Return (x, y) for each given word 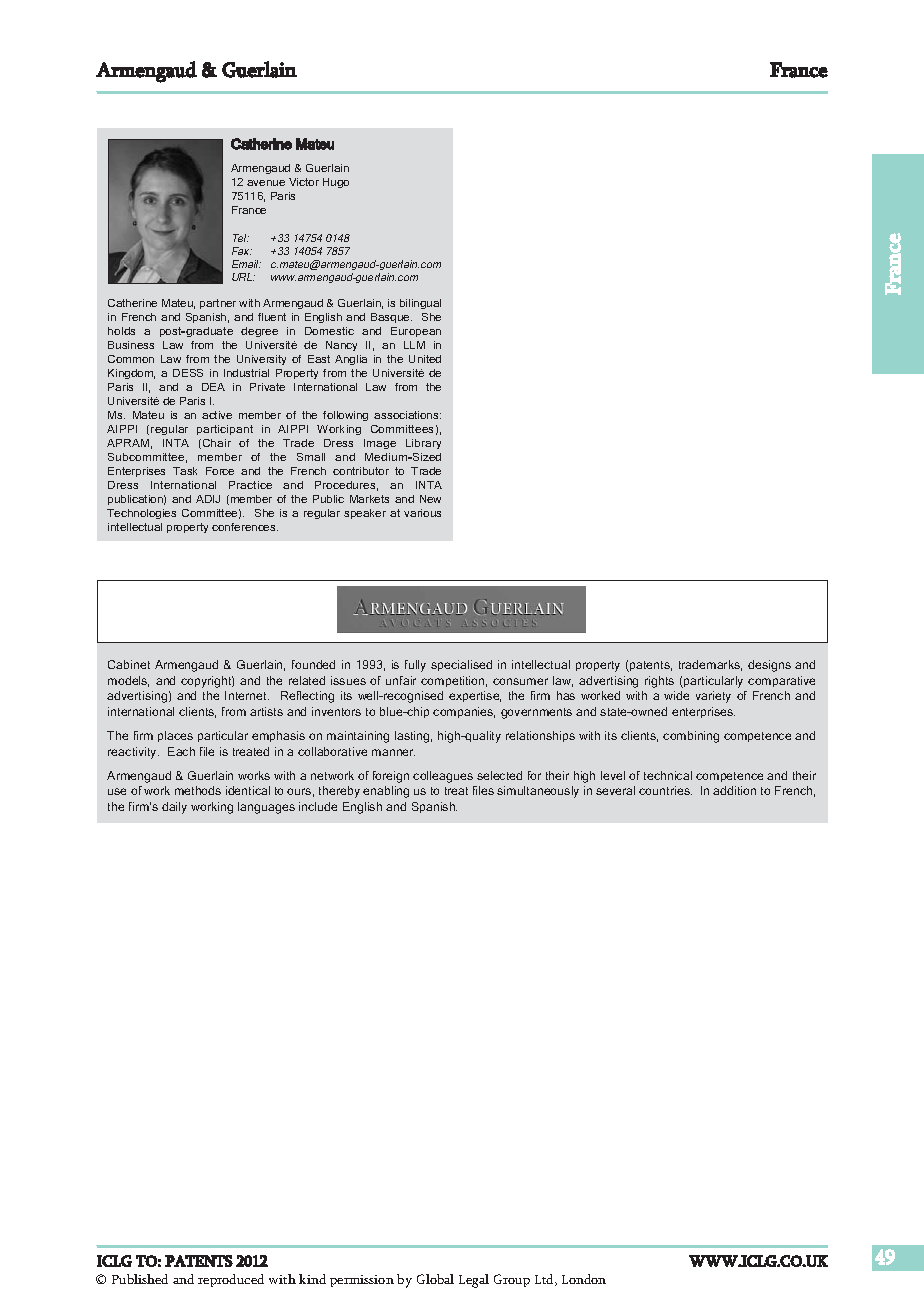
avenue (266, 183)
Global (435, 1279)
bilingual (420, 304)
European (416, 332)
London (584, 1279)
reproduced (231, 1280)
